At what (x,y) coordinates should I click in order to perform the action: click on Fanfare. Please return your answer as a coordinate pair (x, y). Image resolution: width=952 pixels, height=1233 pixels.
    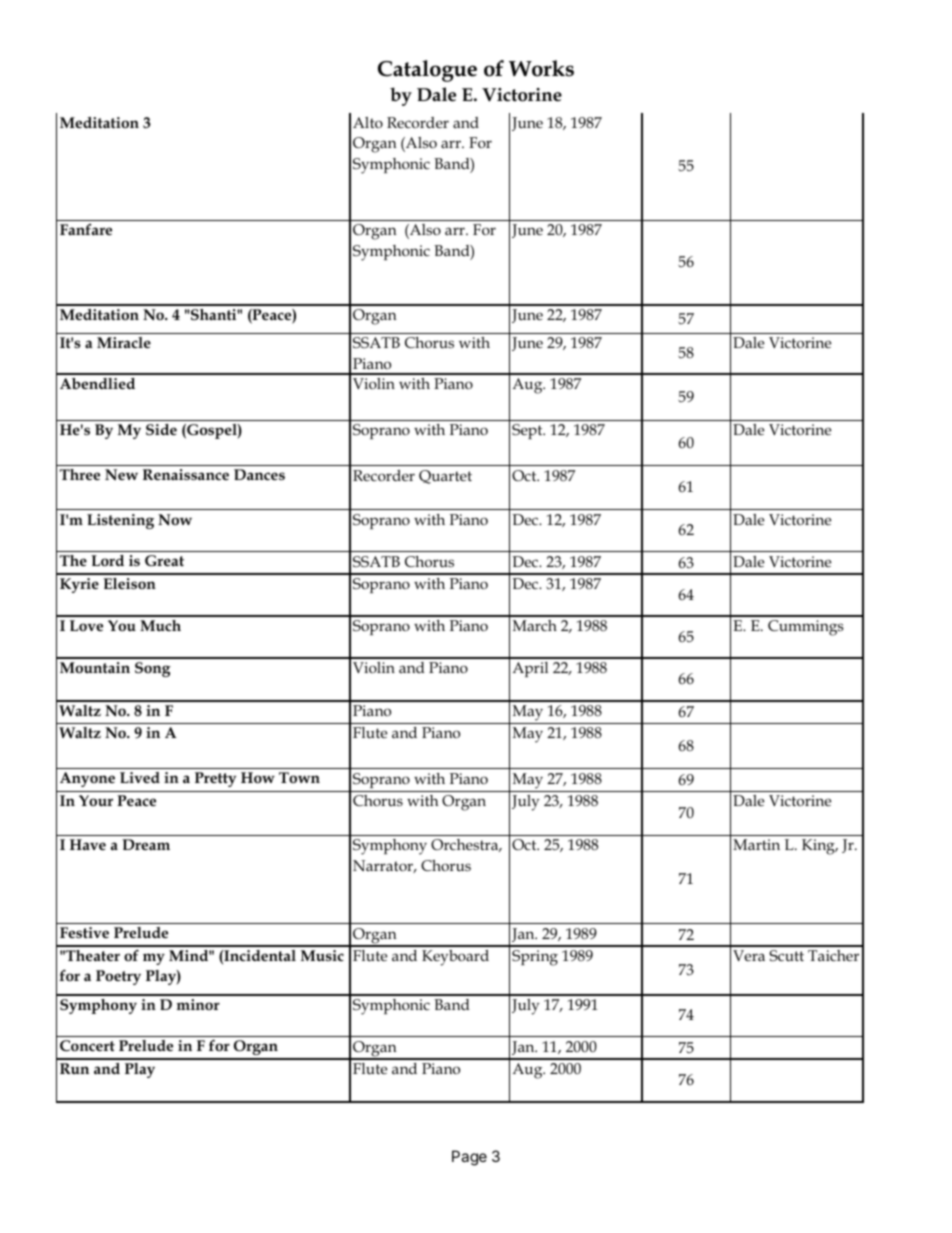
    Looking at the image, I should click on (86, 229).
